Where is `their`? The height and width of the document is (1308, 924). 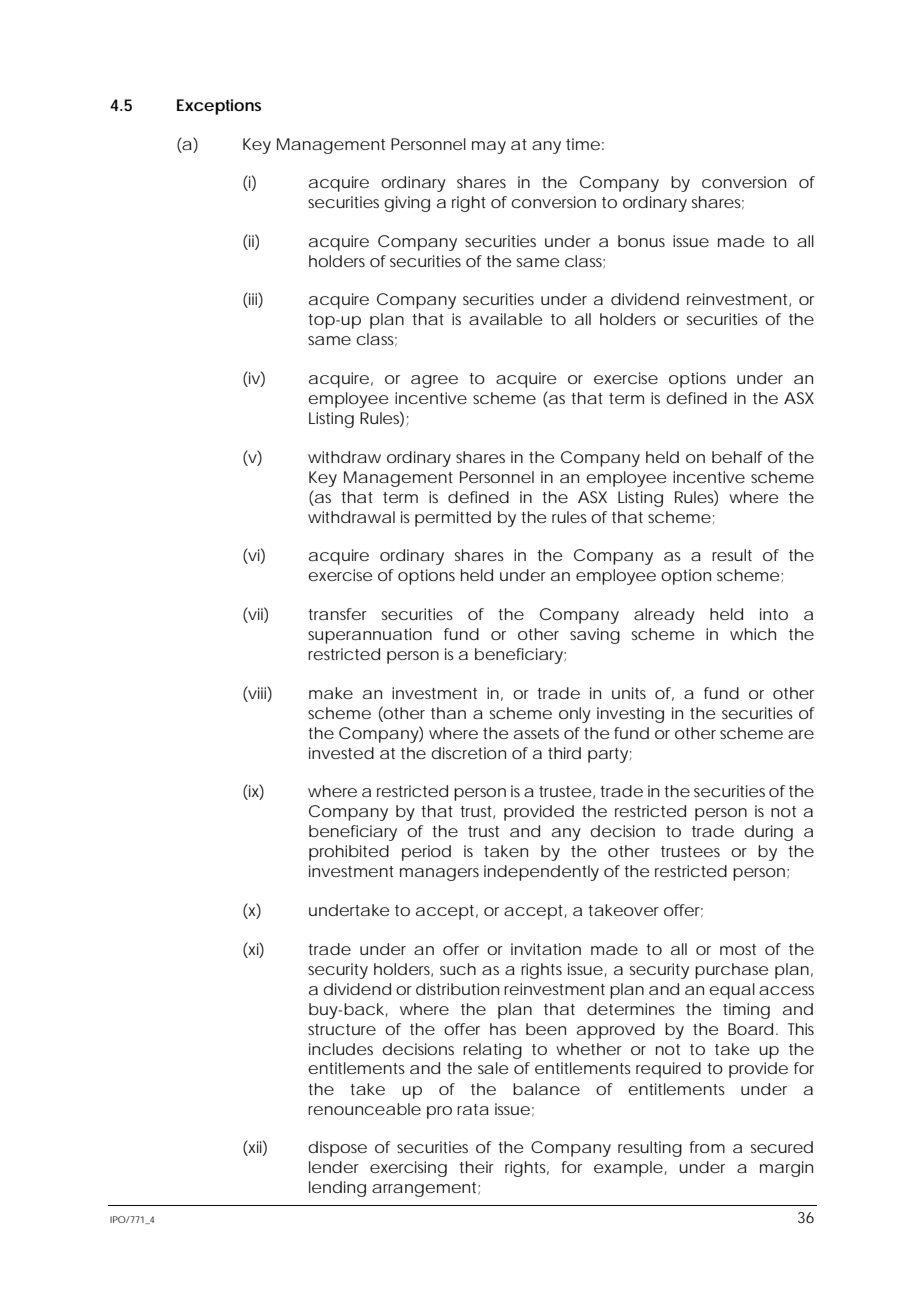 their is located at coordinates (476, 1167).
